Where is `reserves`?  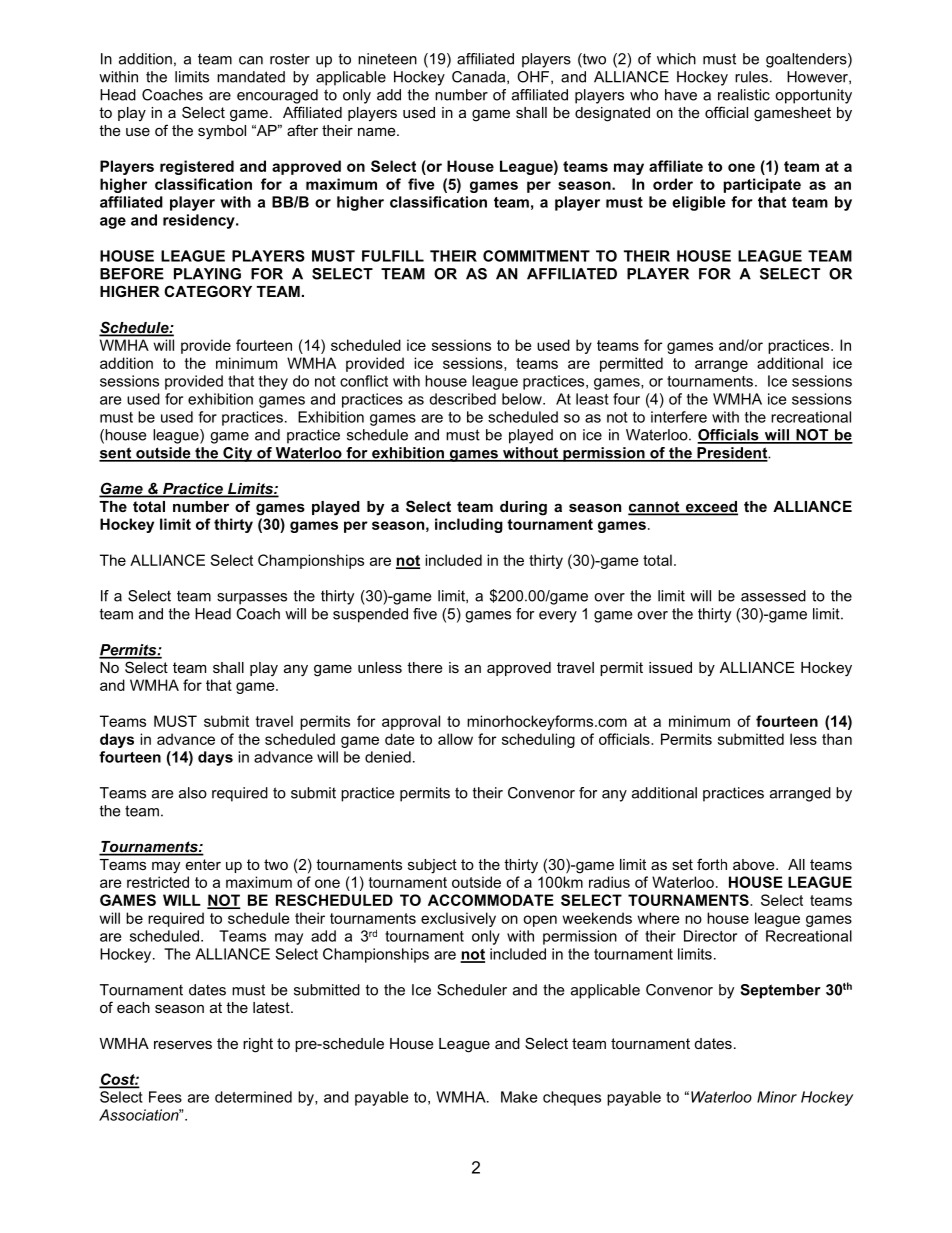
reserves is located at coordinates (183, 1044).
